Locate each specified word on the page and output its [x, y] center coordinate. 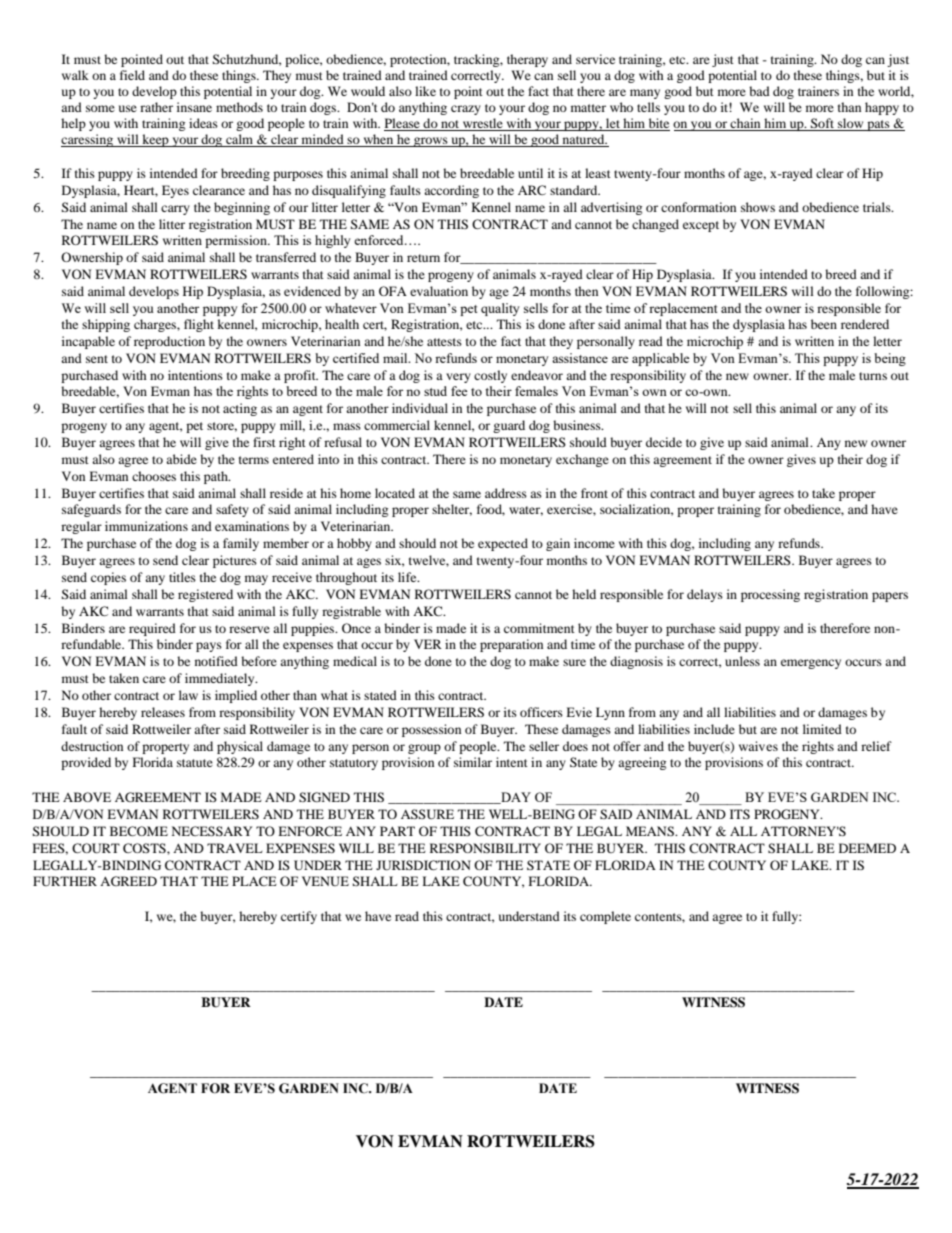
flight [199, 325]
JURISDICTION [423, 865]
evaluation [439, 291]
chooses [154, 476]
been [824, 324]
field [132, 75]
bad [759, 91]
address [506, 493]
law [188, 695]
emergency [811, 664]
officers [541, 712]
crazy [466, 110]
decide [664, 442]
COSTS [145, 848]
